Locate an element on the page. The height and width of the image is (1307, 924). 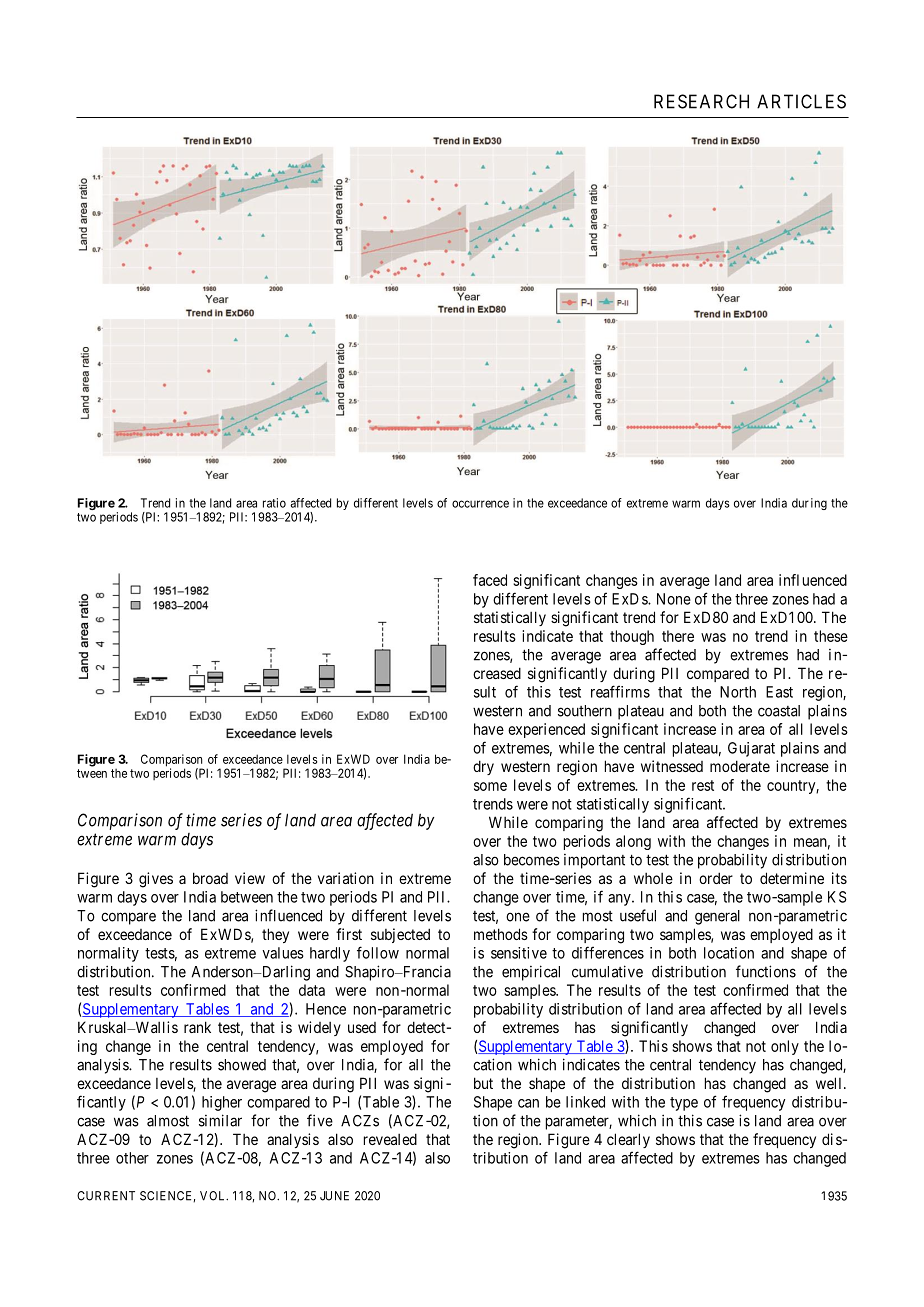
rest is located at coordinates (703, 785).
